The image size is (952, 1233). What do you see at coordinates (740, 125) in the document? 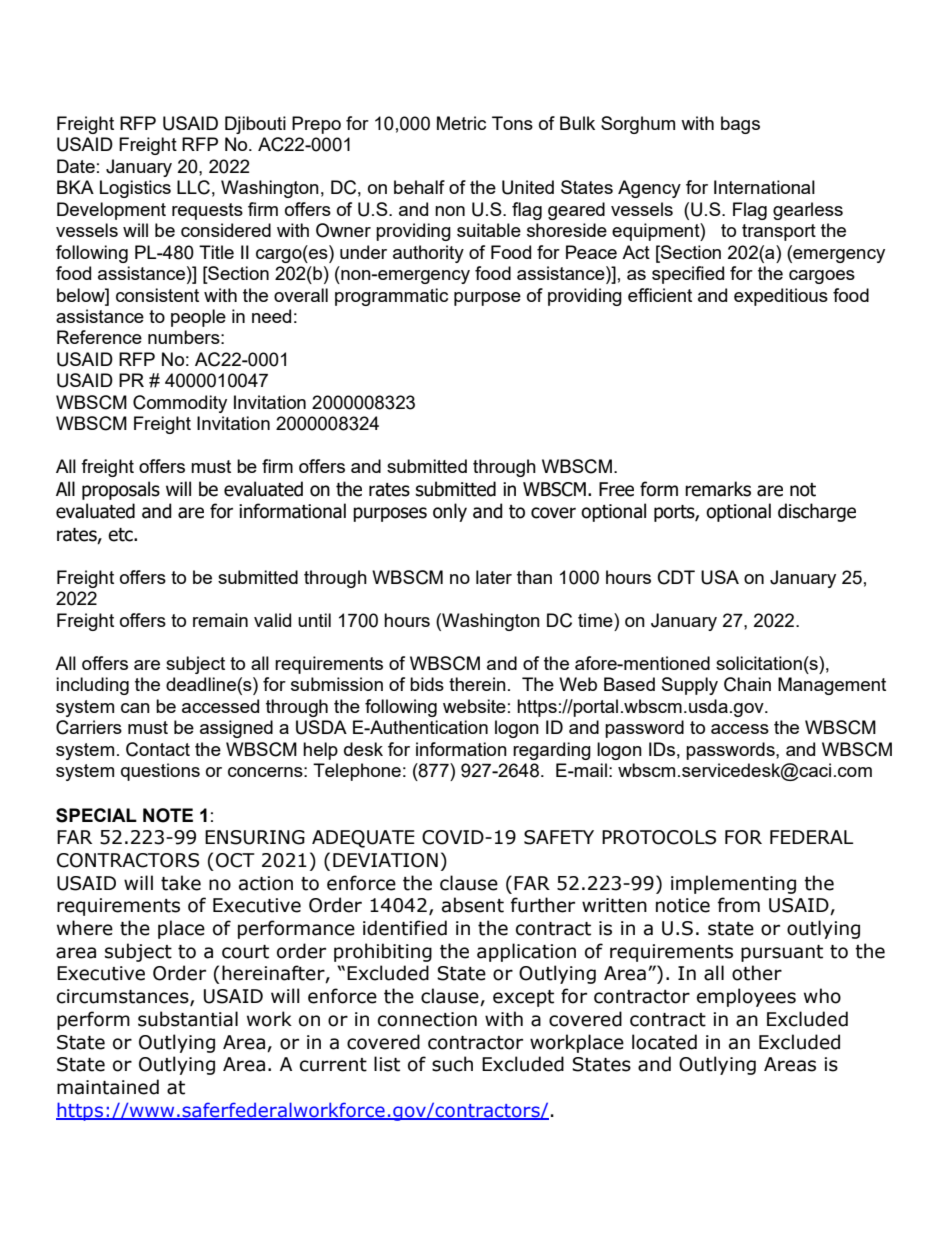
I see `bags` at bounding box center [740, 125].
